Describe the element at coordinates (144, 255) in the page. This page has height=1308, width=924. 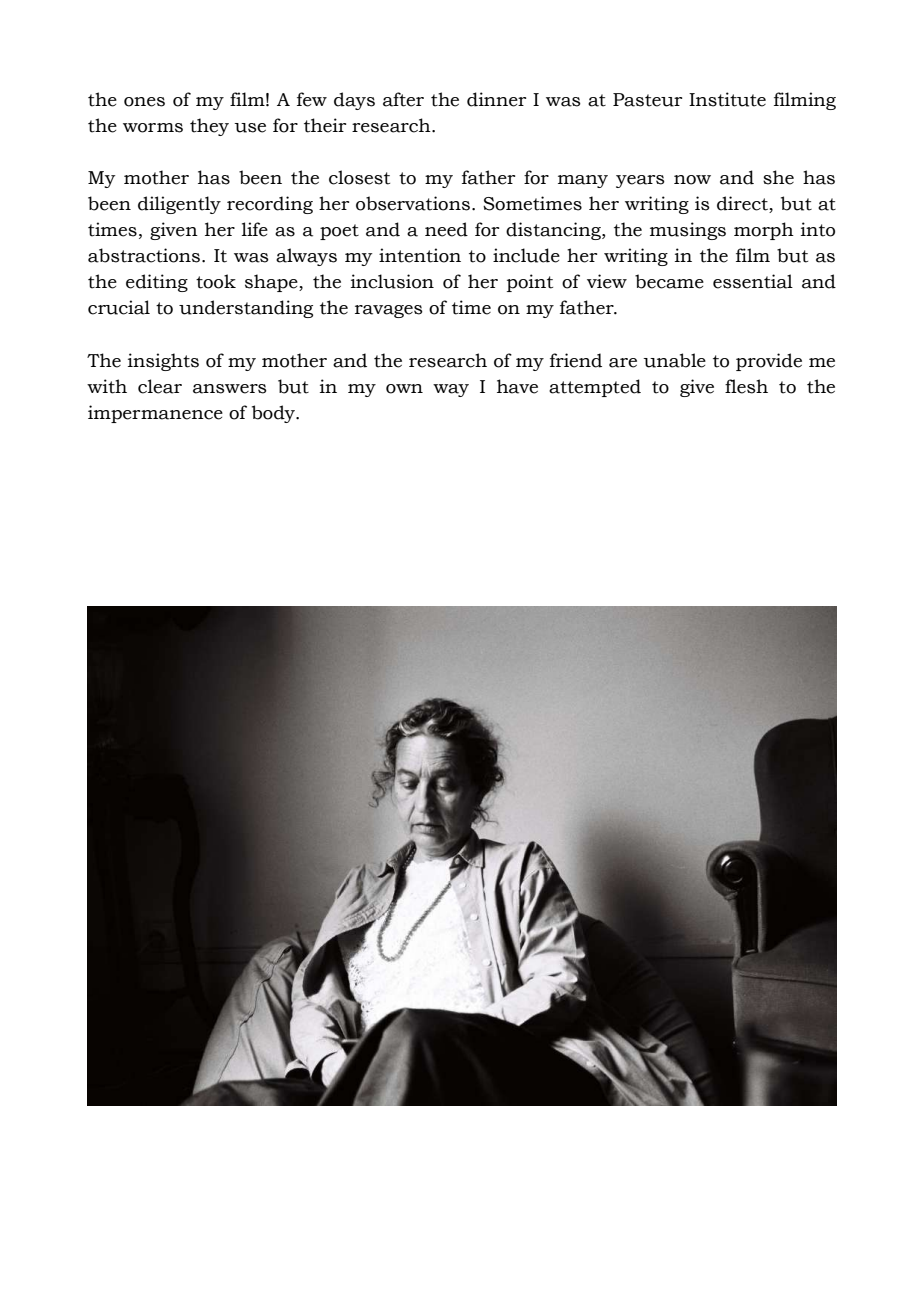
I see `abstractions` at that location.
